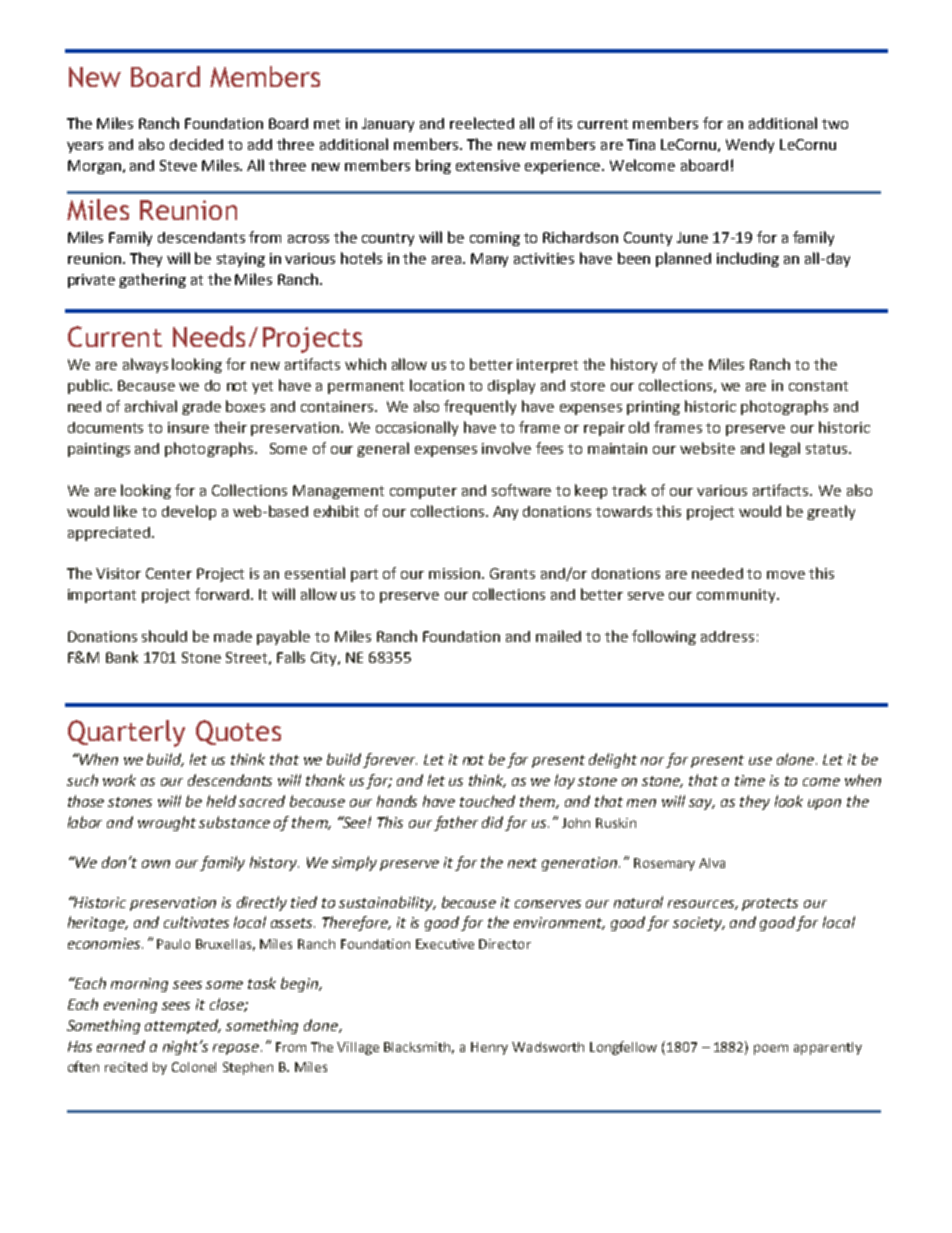  I want to click on Steve, so click(178, 165).
